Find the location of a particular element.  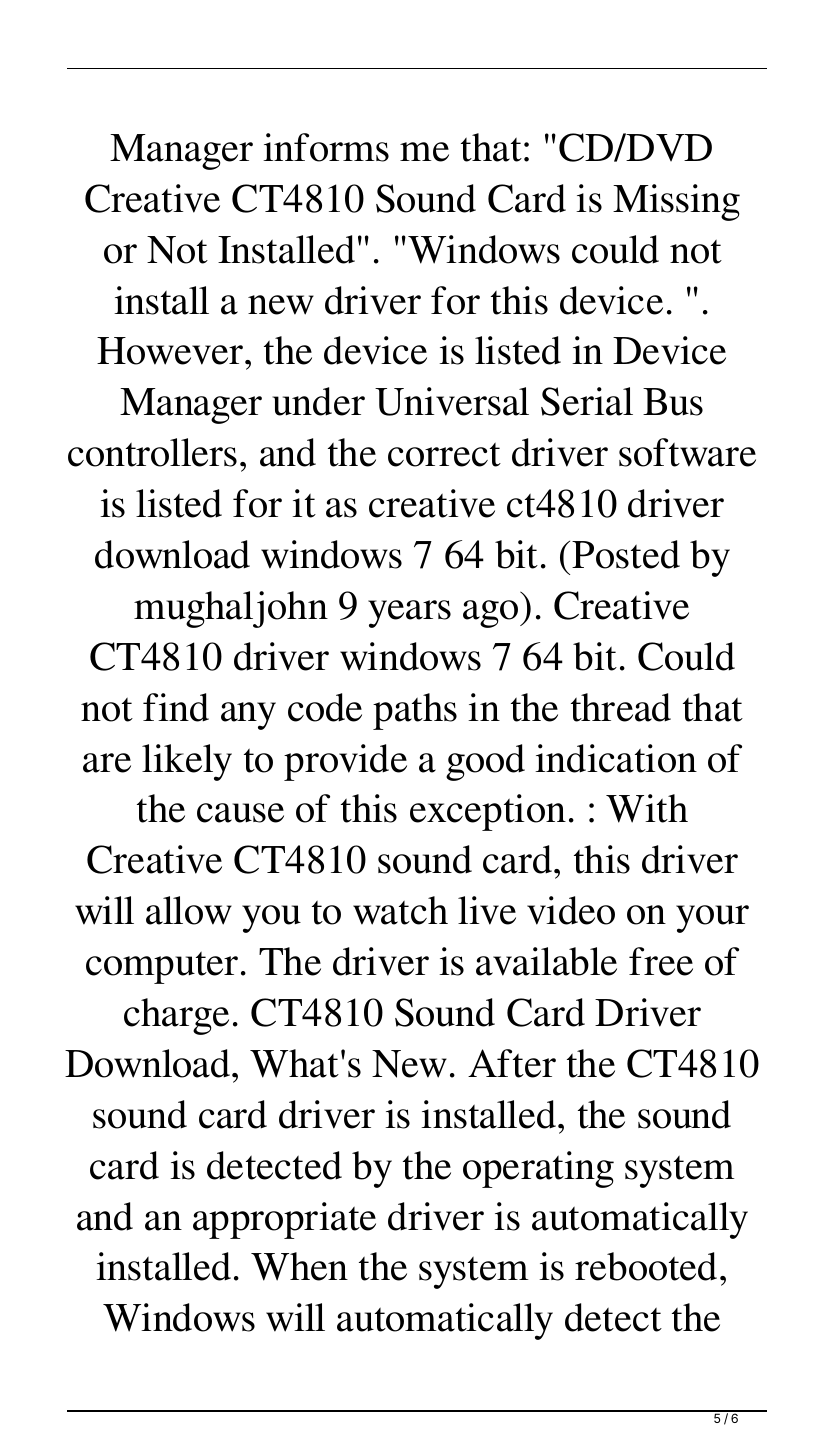

rebooted is located at coordinates (646, 1266).
